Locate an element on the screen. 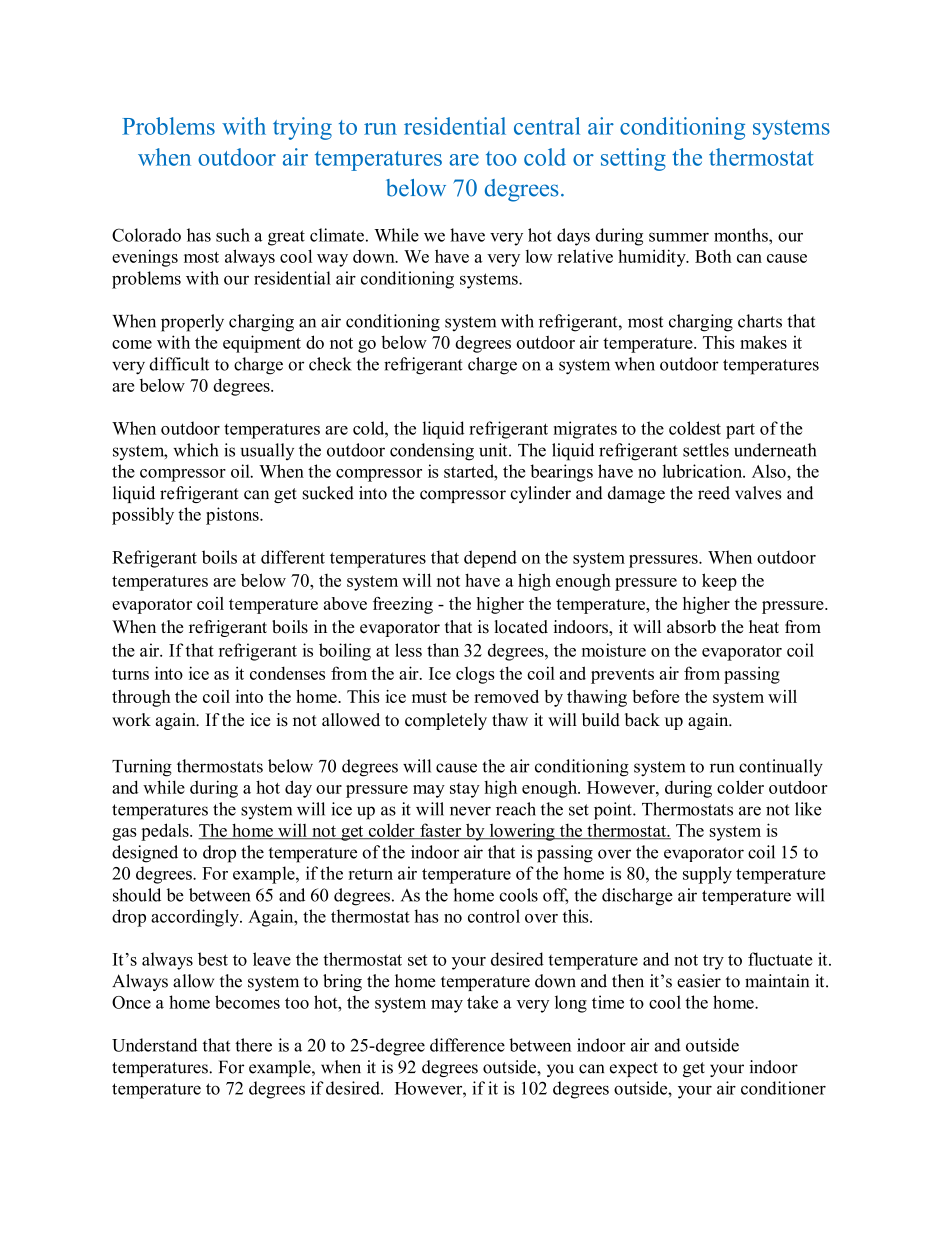 The height and width of the screenshot is (1233, 952). setting is located at coordinates (633, 159).
